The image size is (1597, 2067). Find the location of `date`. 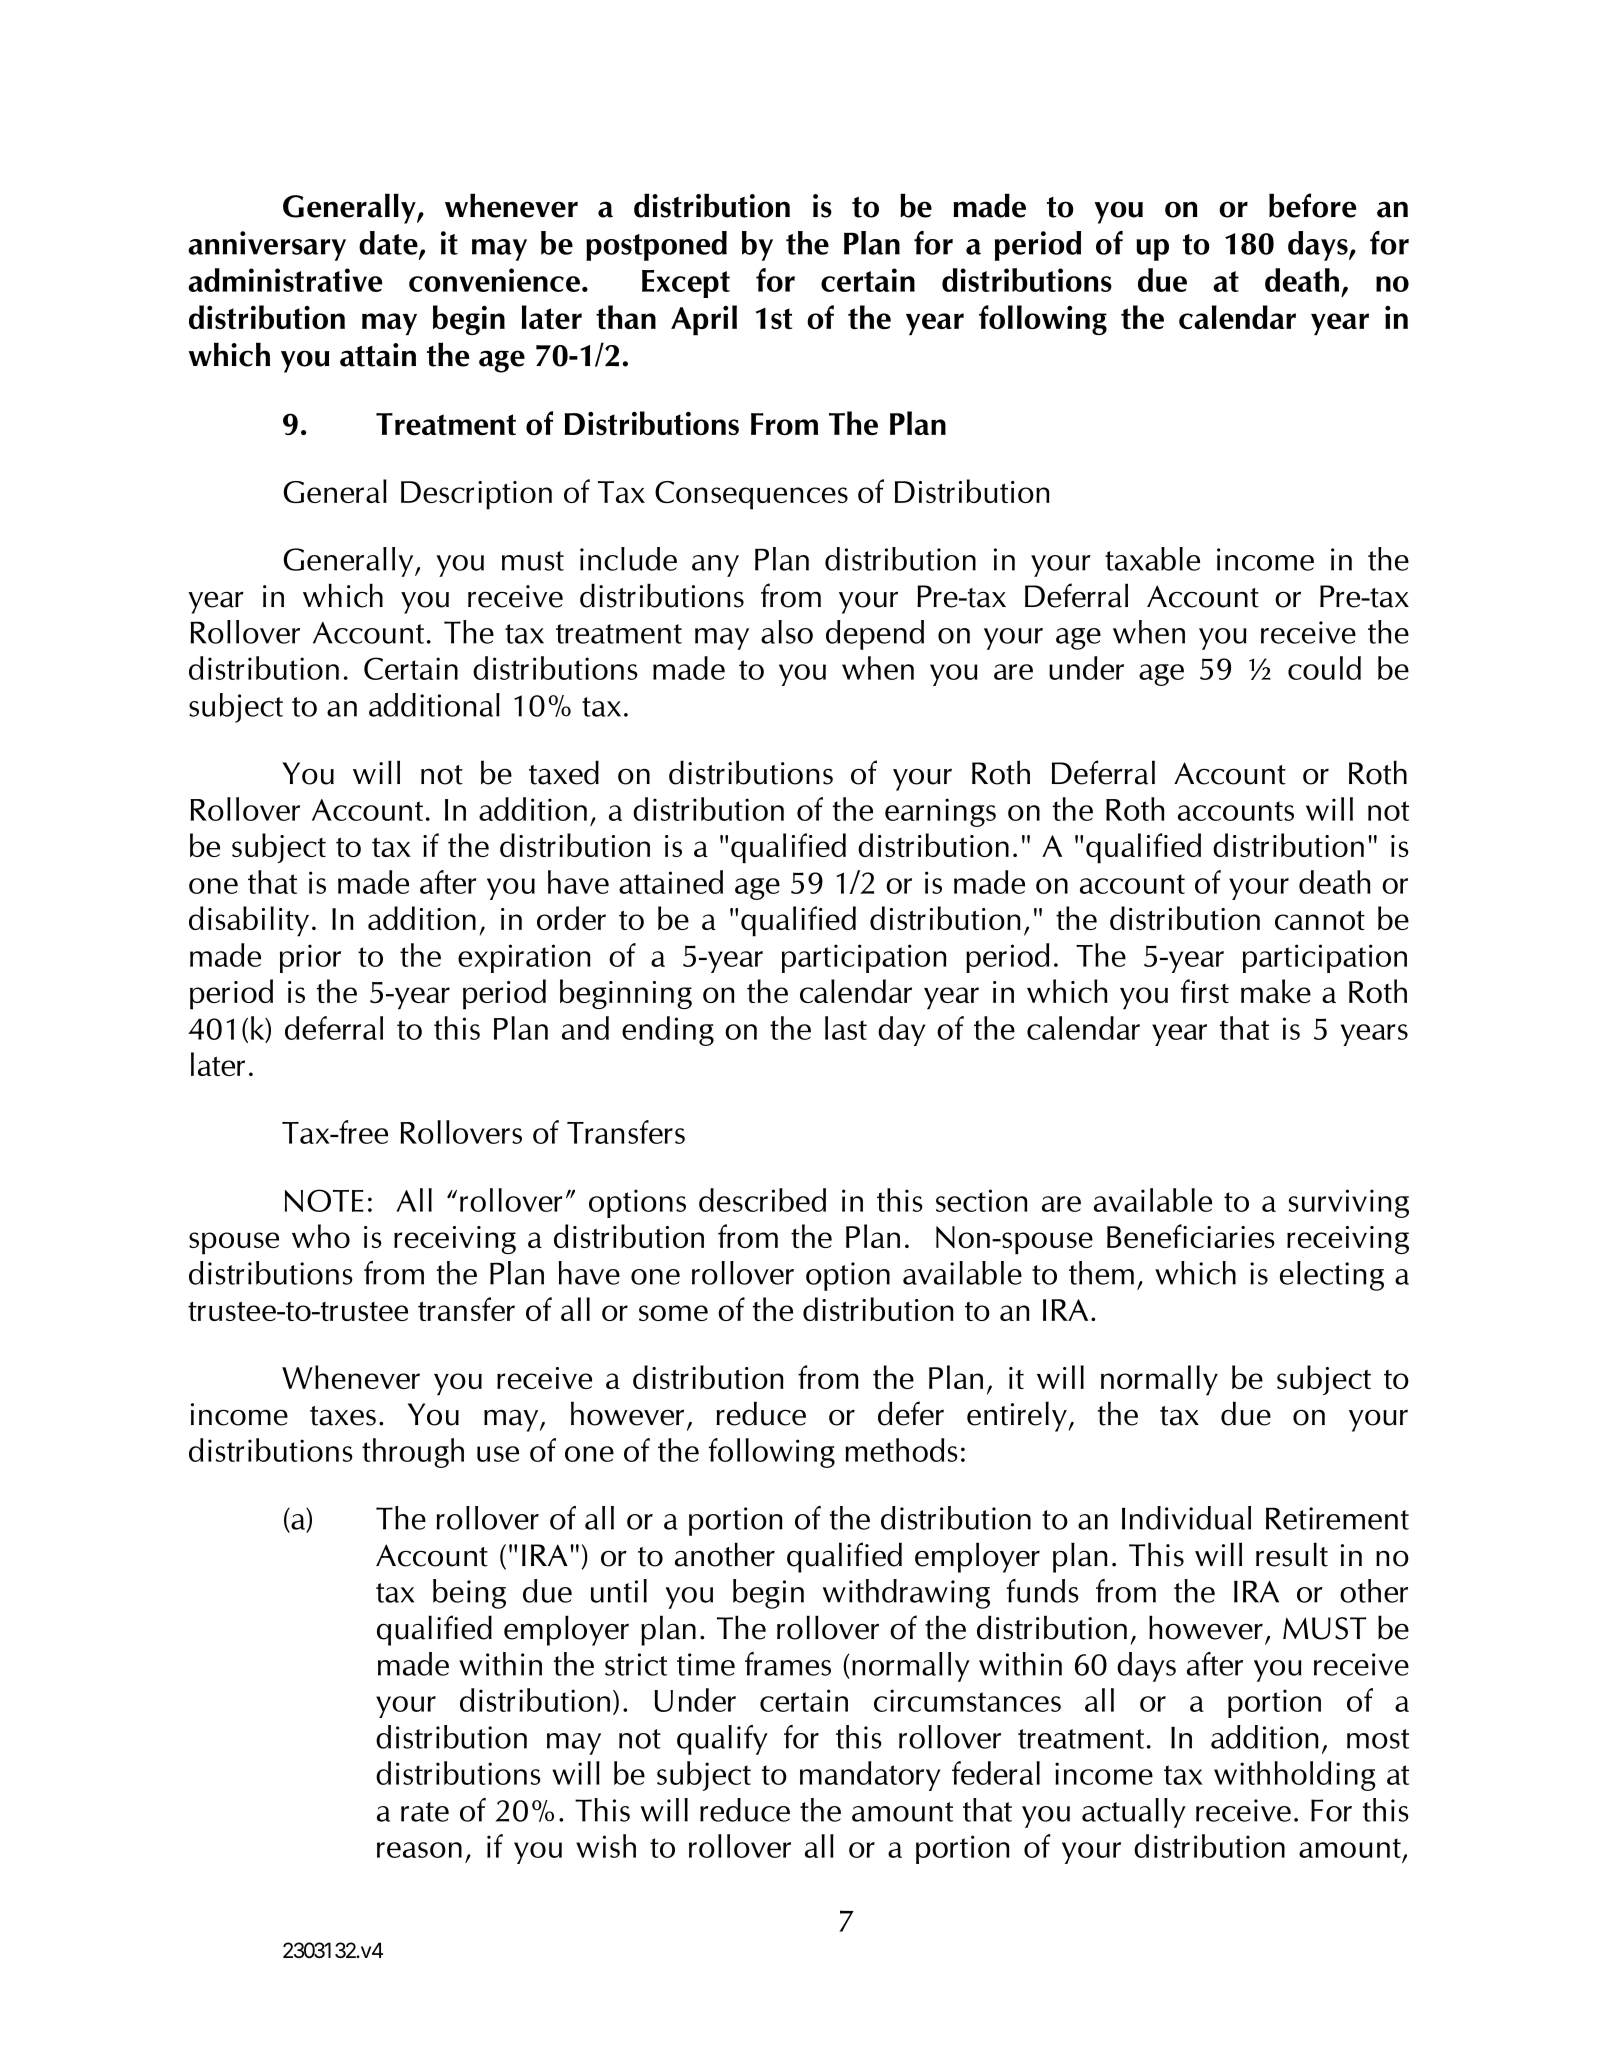

date is located at coordinates (389, 244).
